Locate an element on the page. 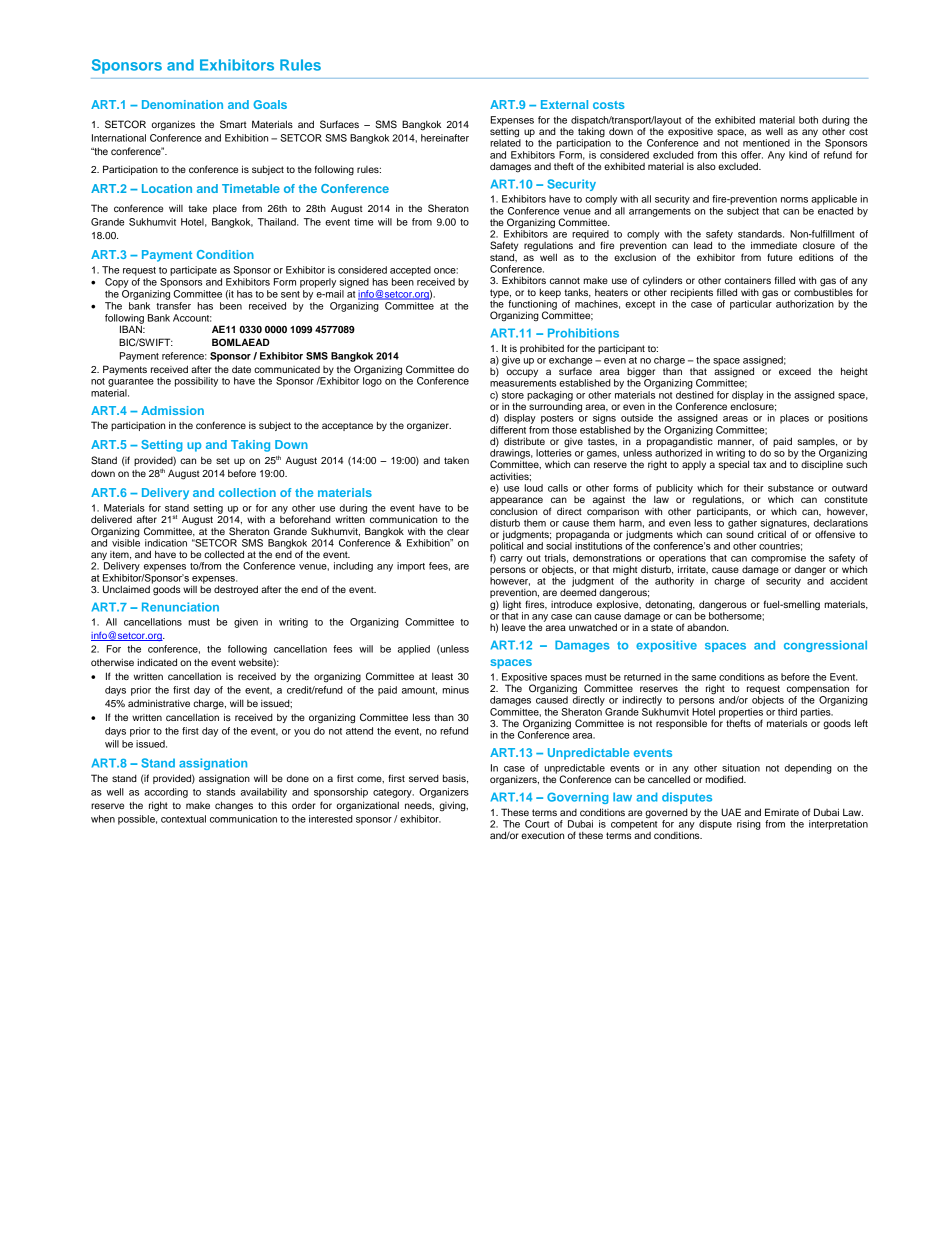  particular is located at coordinates (751, 304).
